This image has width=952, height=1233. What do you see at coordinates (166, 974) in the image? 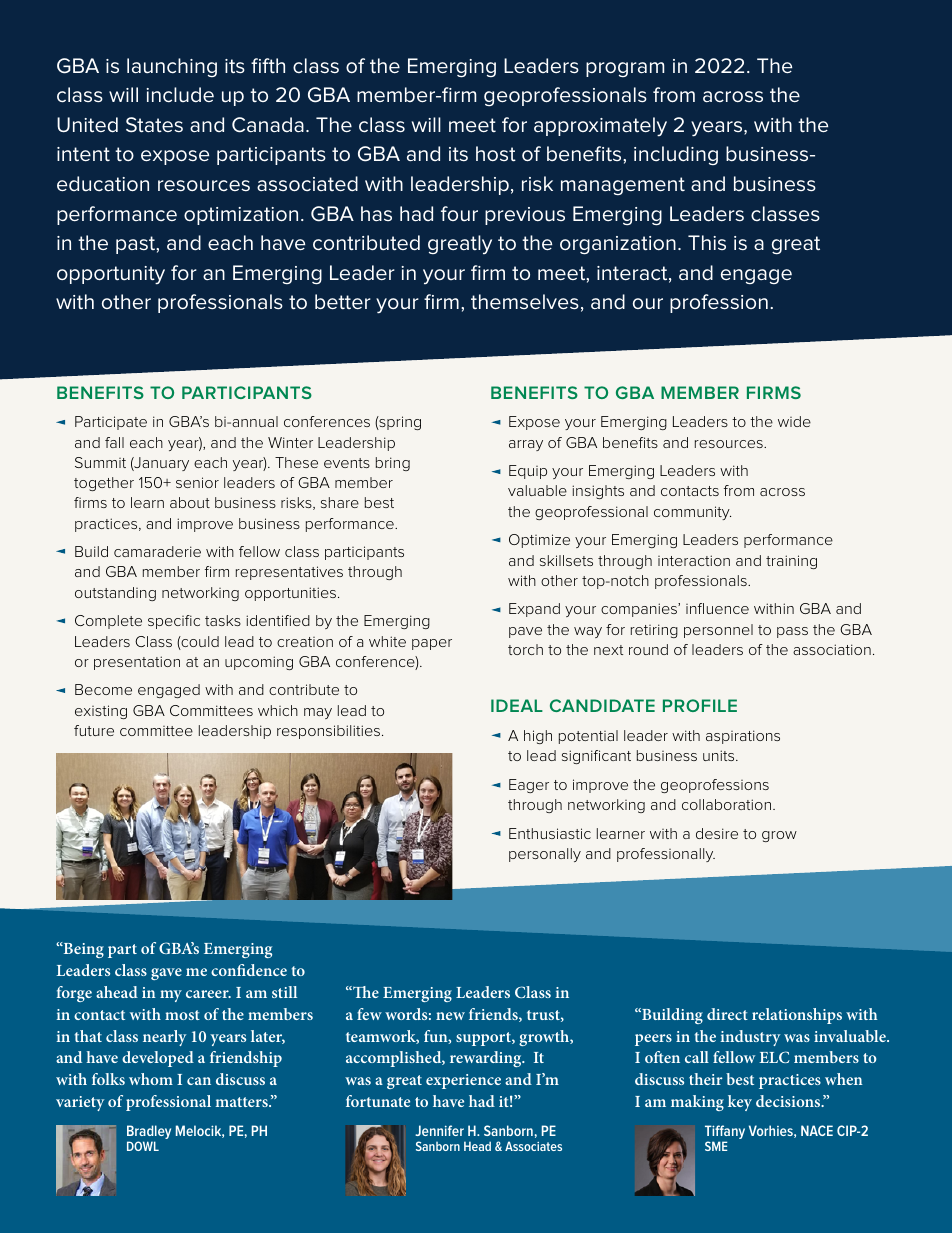
I see `gave` at bounding box center [166, 974].
